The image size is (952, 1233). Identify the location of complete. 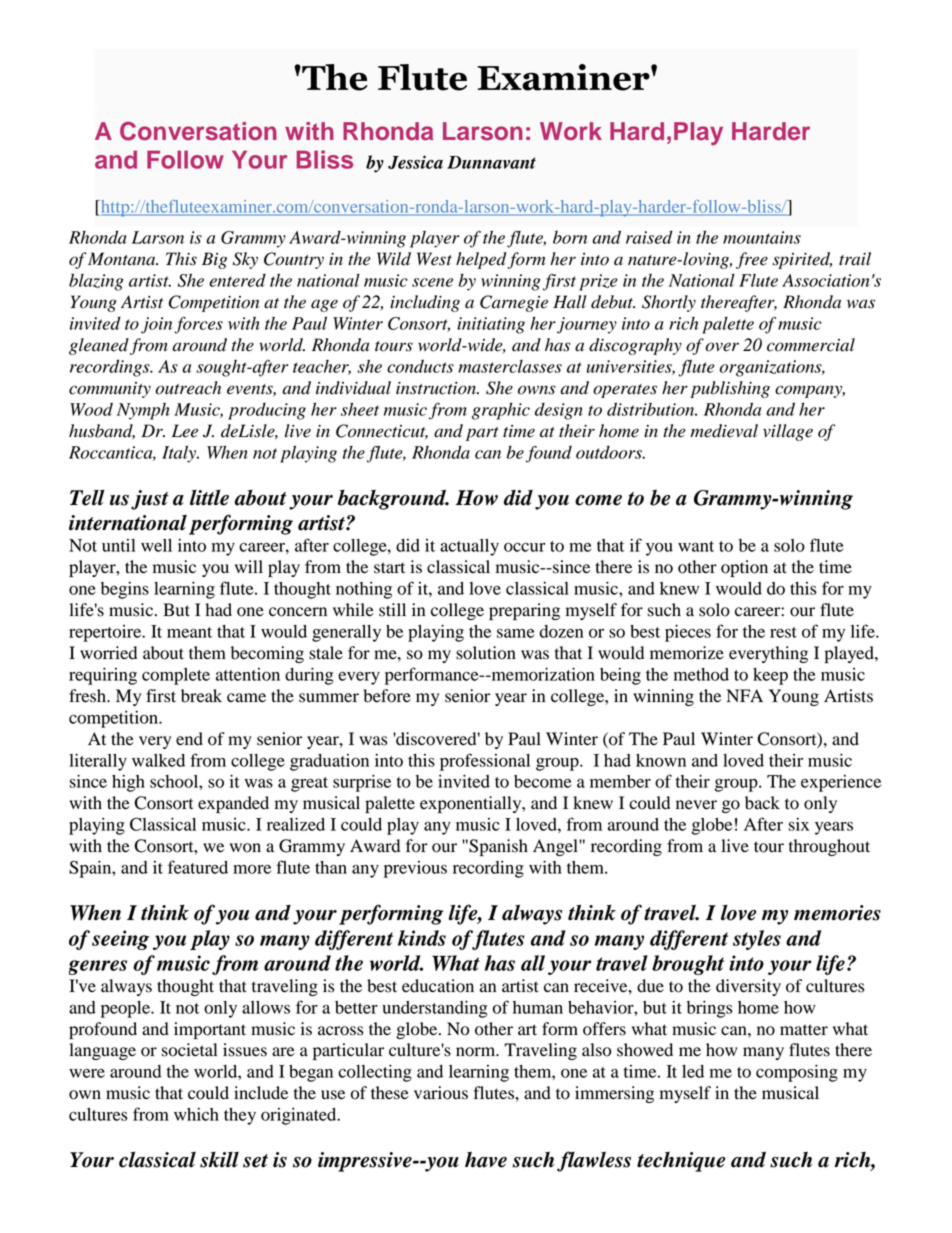
(176, 676).
